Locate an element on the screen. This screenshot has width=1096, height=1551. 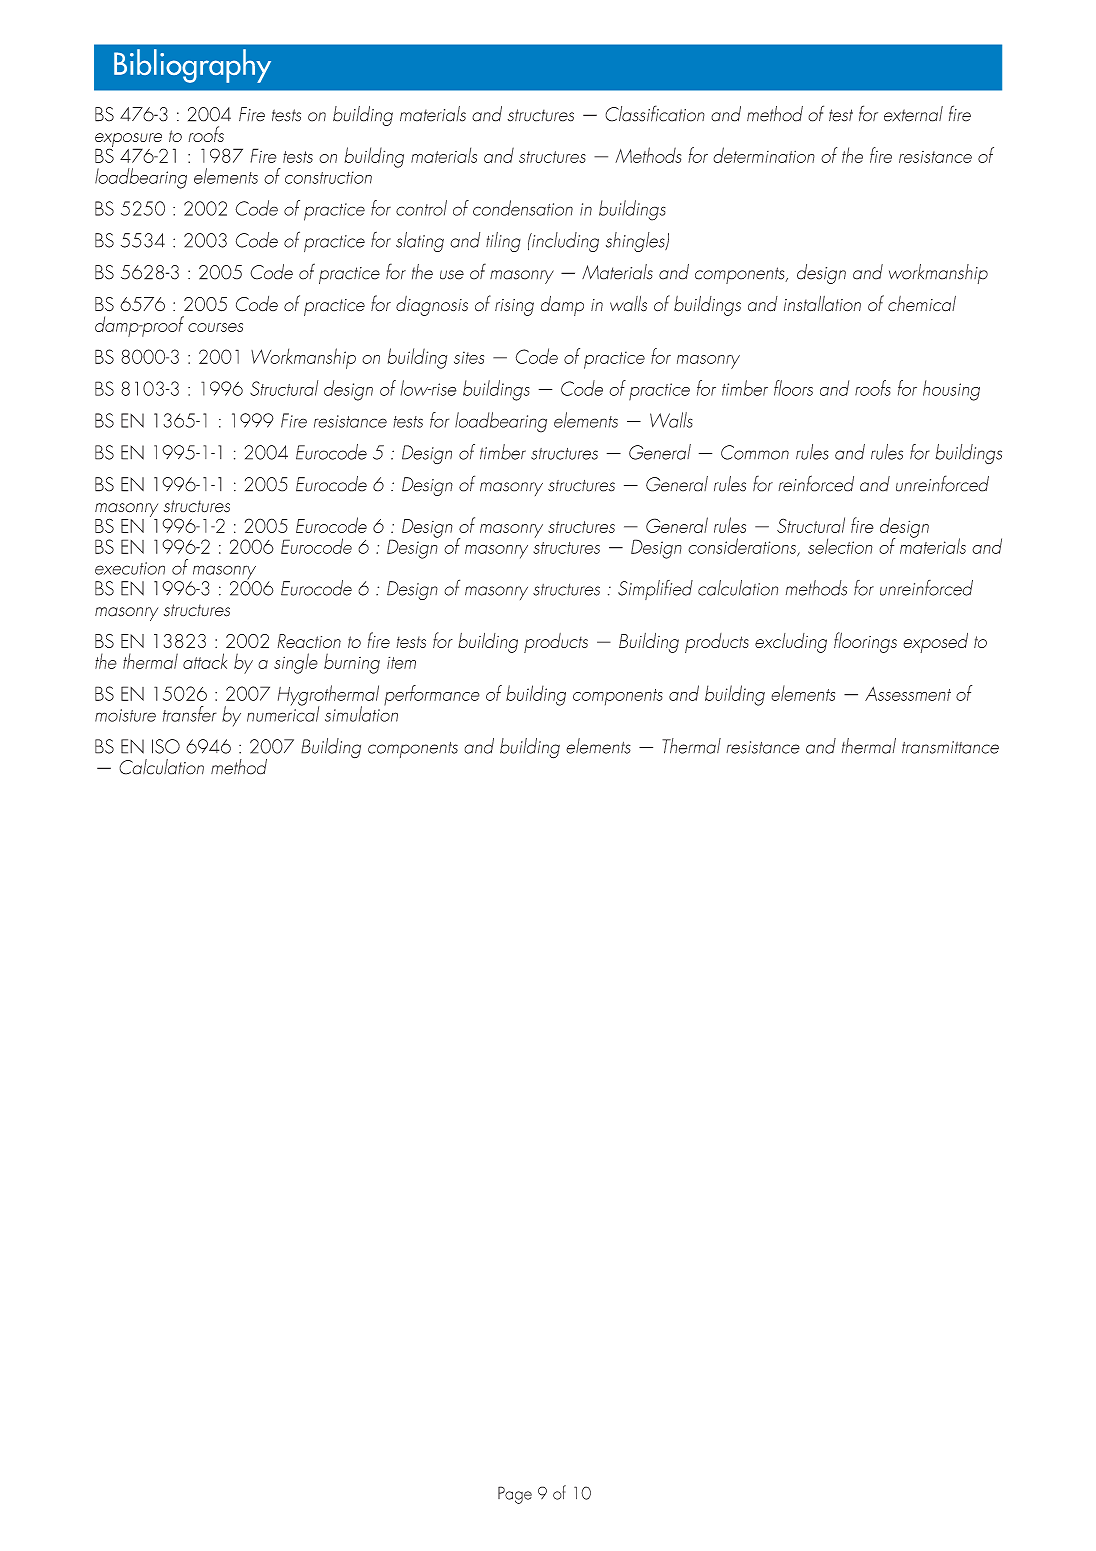
Page is located at coordinates (515, 1495).
